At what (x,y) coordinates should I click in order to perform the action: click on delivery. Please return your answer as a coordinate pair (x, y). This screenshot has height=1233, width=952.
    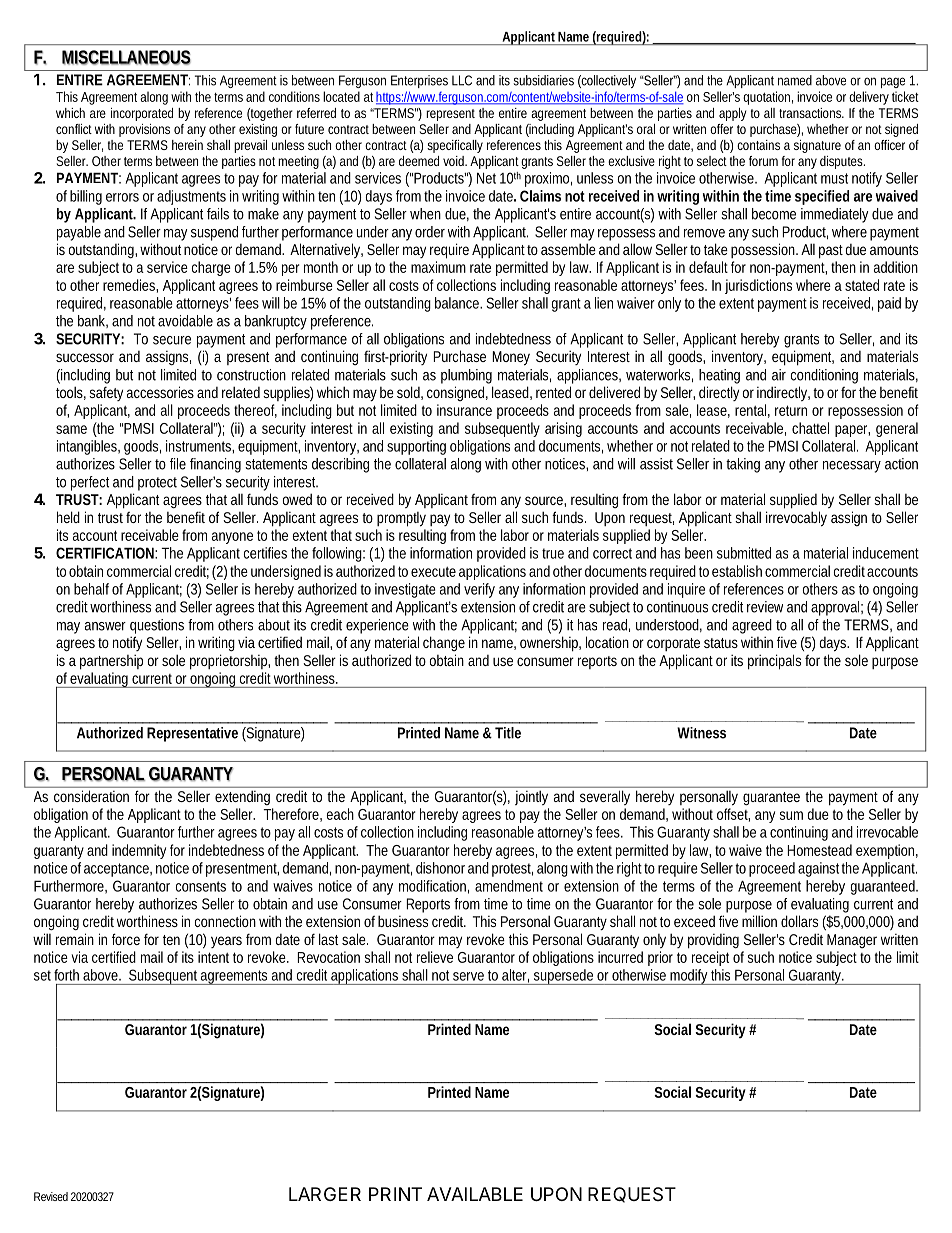
    Looking at the image, I should click on (869, 98).
